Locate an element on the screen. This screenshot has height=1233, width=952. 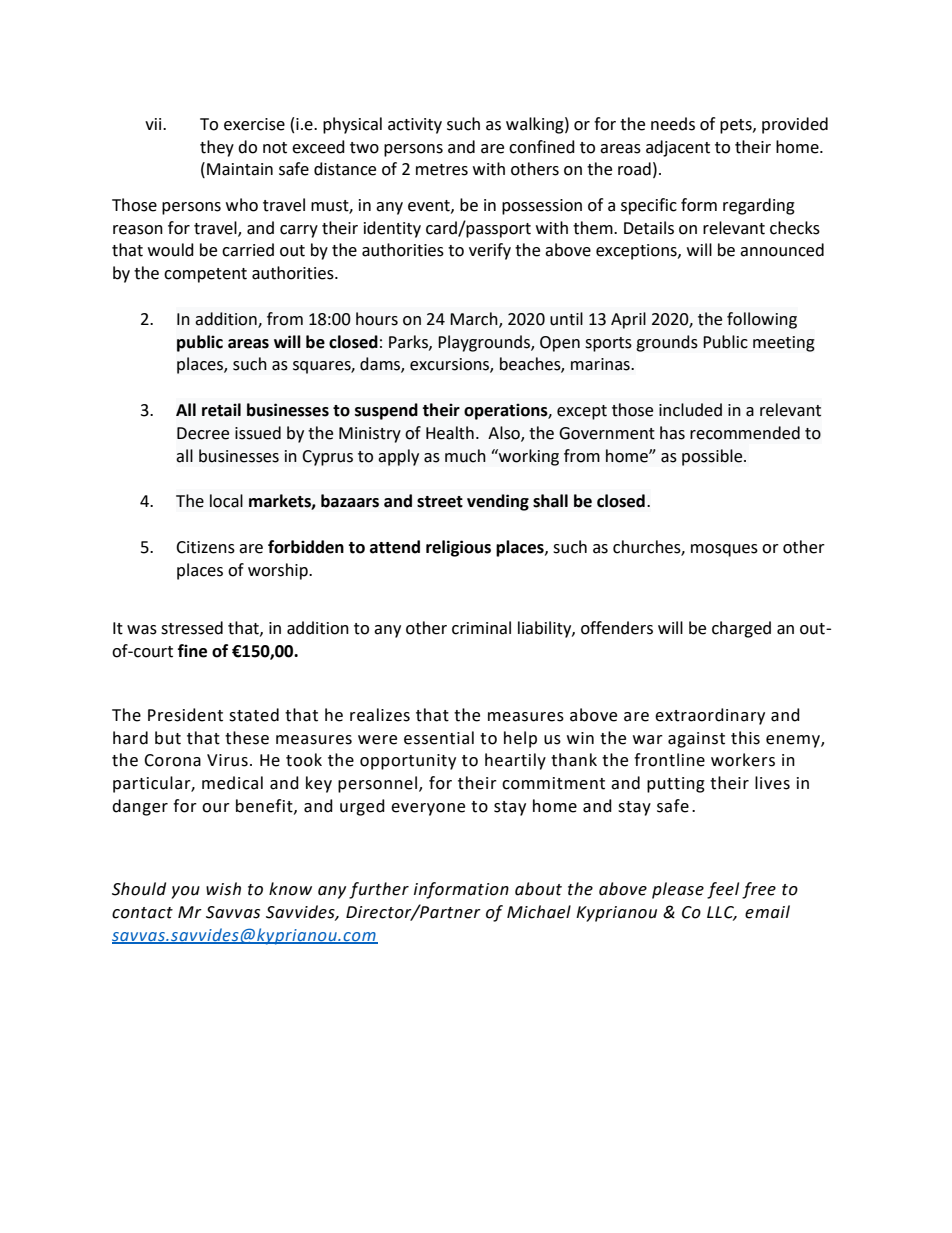
local is located at coordinates (226, 501).
